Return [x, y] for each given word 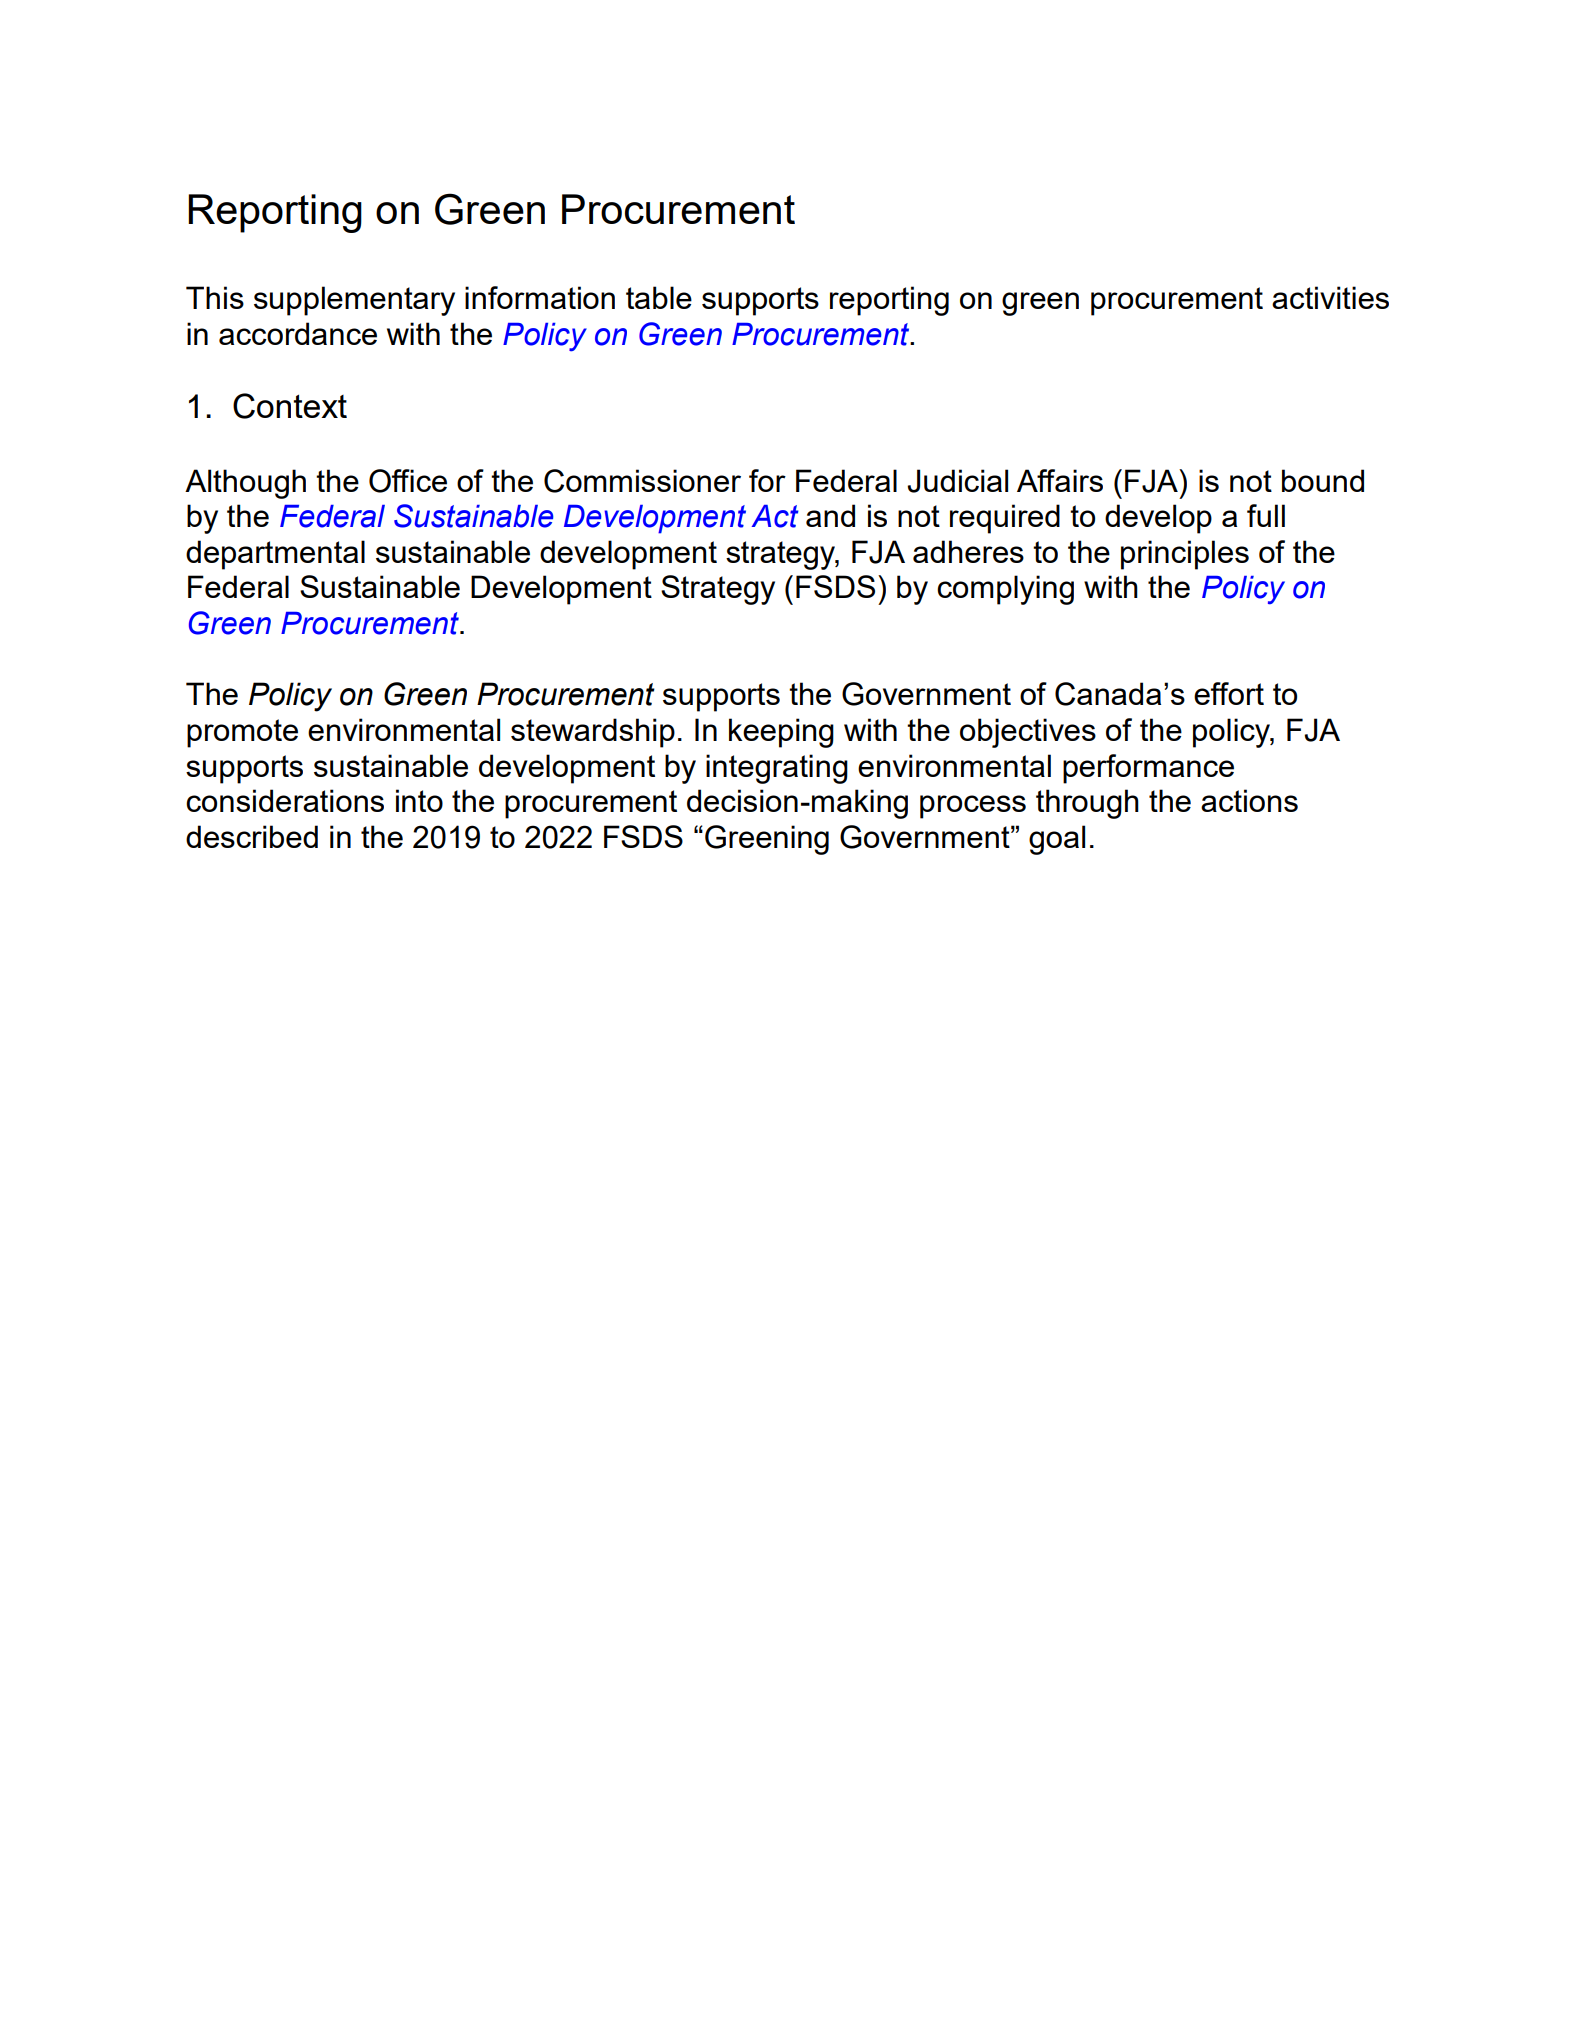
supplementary [354, 301]
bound [1323, 480]
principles [1185, 555]
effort [1229, 693]
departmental [275, 555]
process [973, 807]
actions [1249, 800]
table [659, 297]
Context [290, 406]
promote [242, 733]
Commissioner [642, 481]
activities [1330, 297]
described [252, 836]
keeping [781, 733]
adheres [968, 551]
